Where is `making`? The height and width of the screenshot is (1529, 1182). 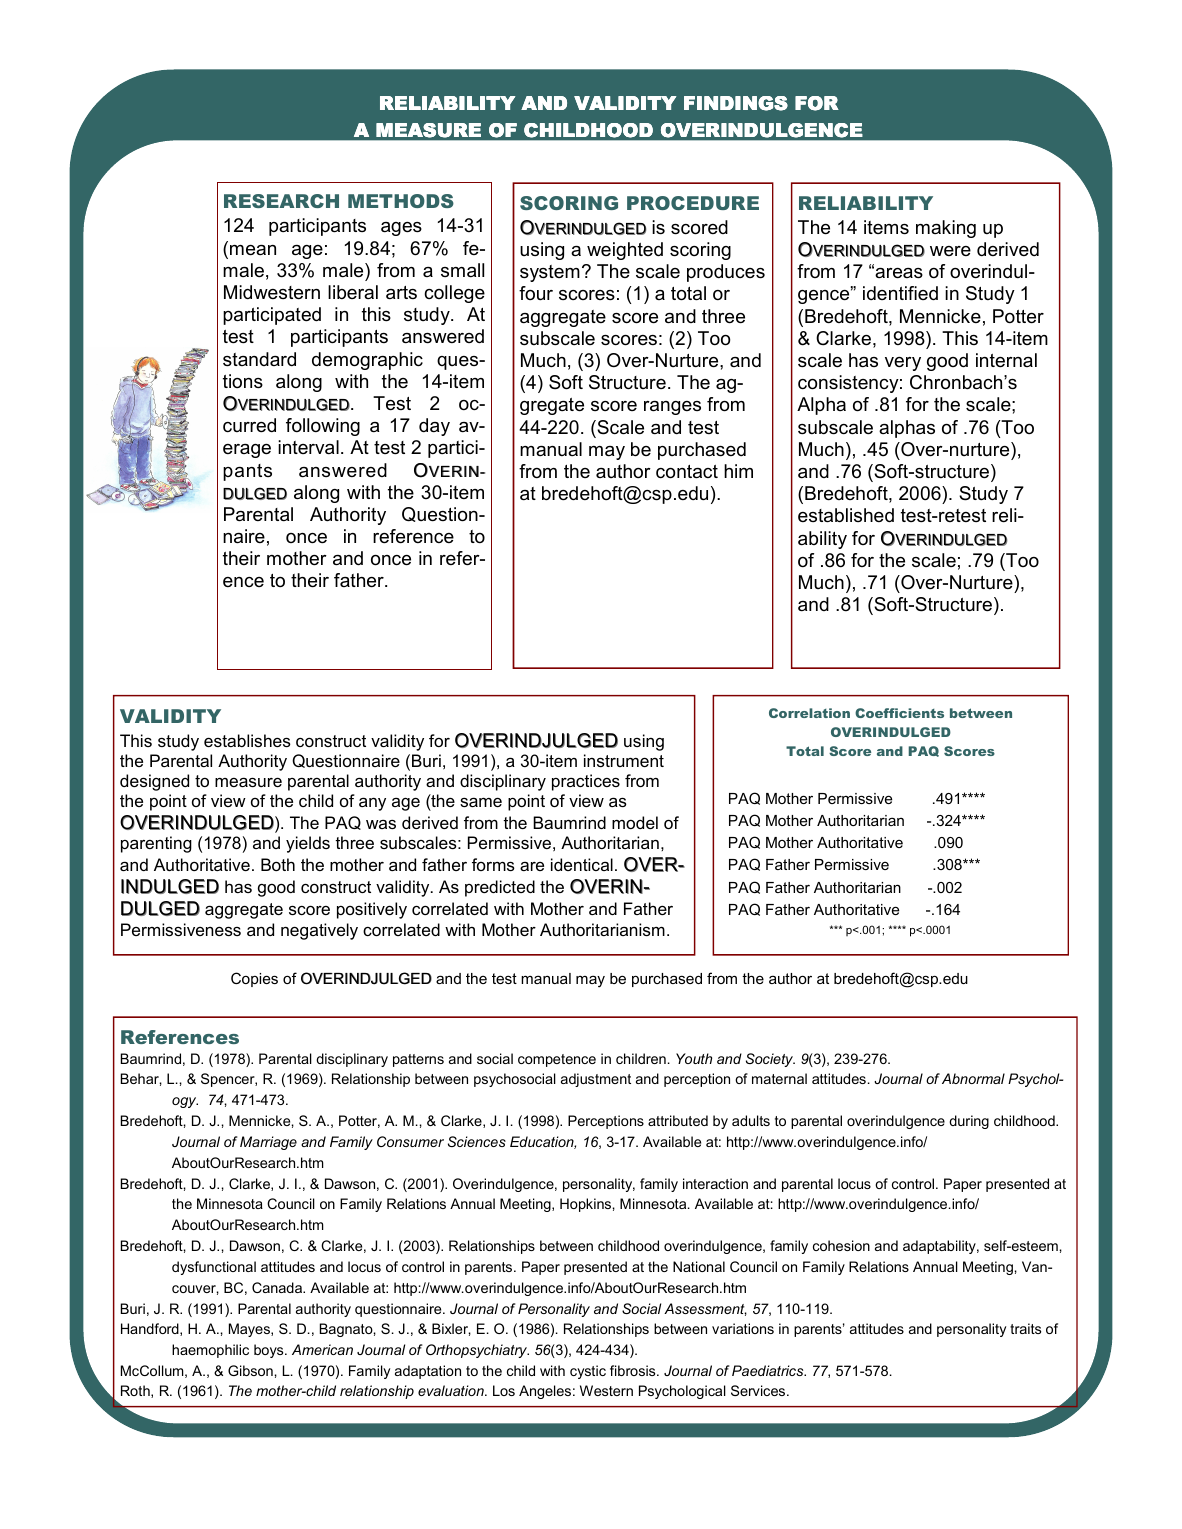
making is located at coordinates (946, 229).
